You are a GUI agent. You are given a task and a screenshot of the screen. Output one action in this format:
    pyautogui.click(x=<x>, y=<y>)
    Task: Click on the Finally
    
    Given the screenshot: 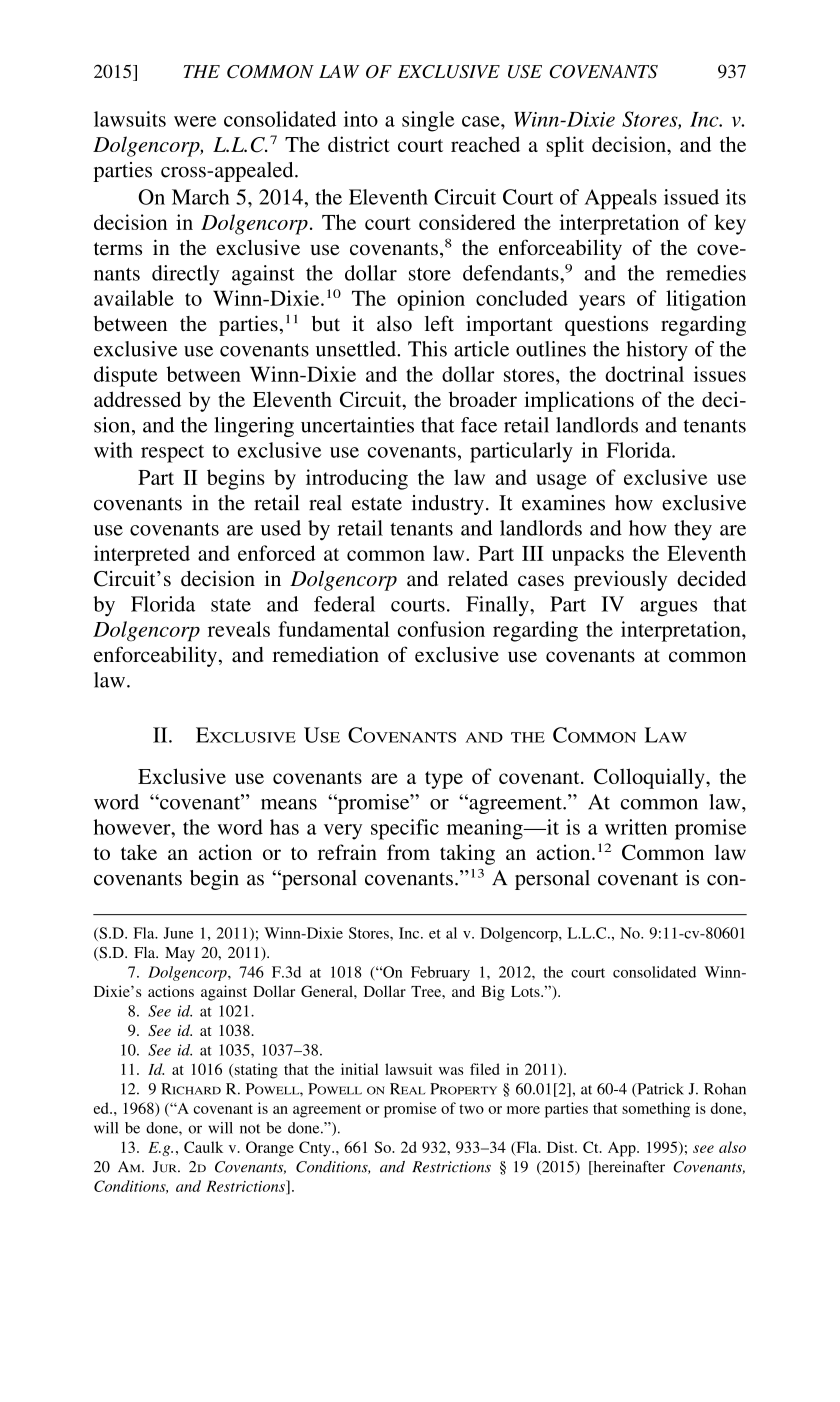 What is the action you would take?
    pyautogui.click(x=498, y=606)
